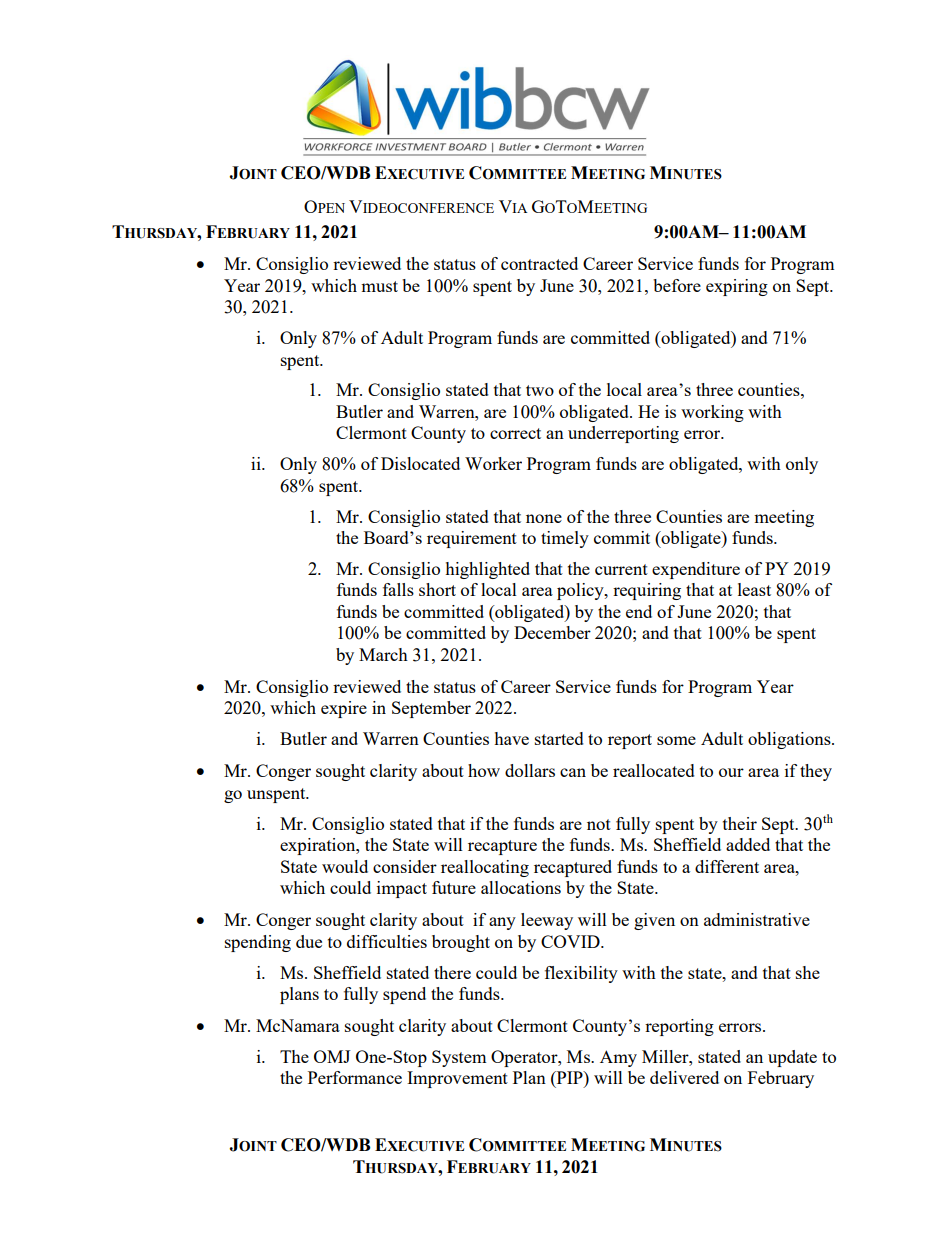 The image size is (952, 1233). What do you see at coordinates (345, 866) in the document?
I see `would` at bounding box center [345, 866].
